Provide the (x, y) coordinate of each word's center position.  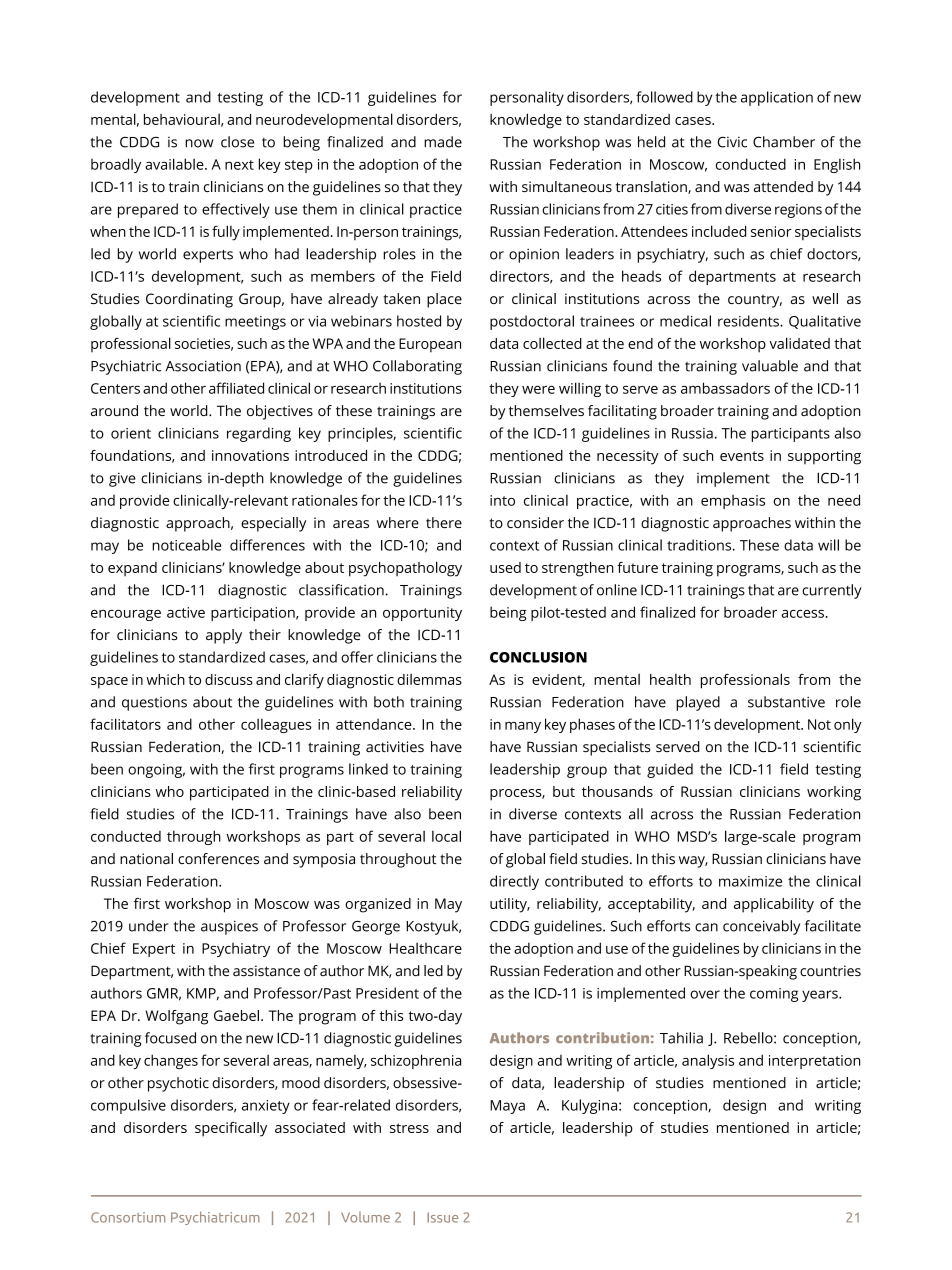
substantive (786, 702)
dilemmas (429, 679)
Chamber (784, 142)
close (237, 142)
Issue (443, 1217)
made (443, 142)
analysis (708, 1061)
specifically (231, 1129)
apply (224, 636)
